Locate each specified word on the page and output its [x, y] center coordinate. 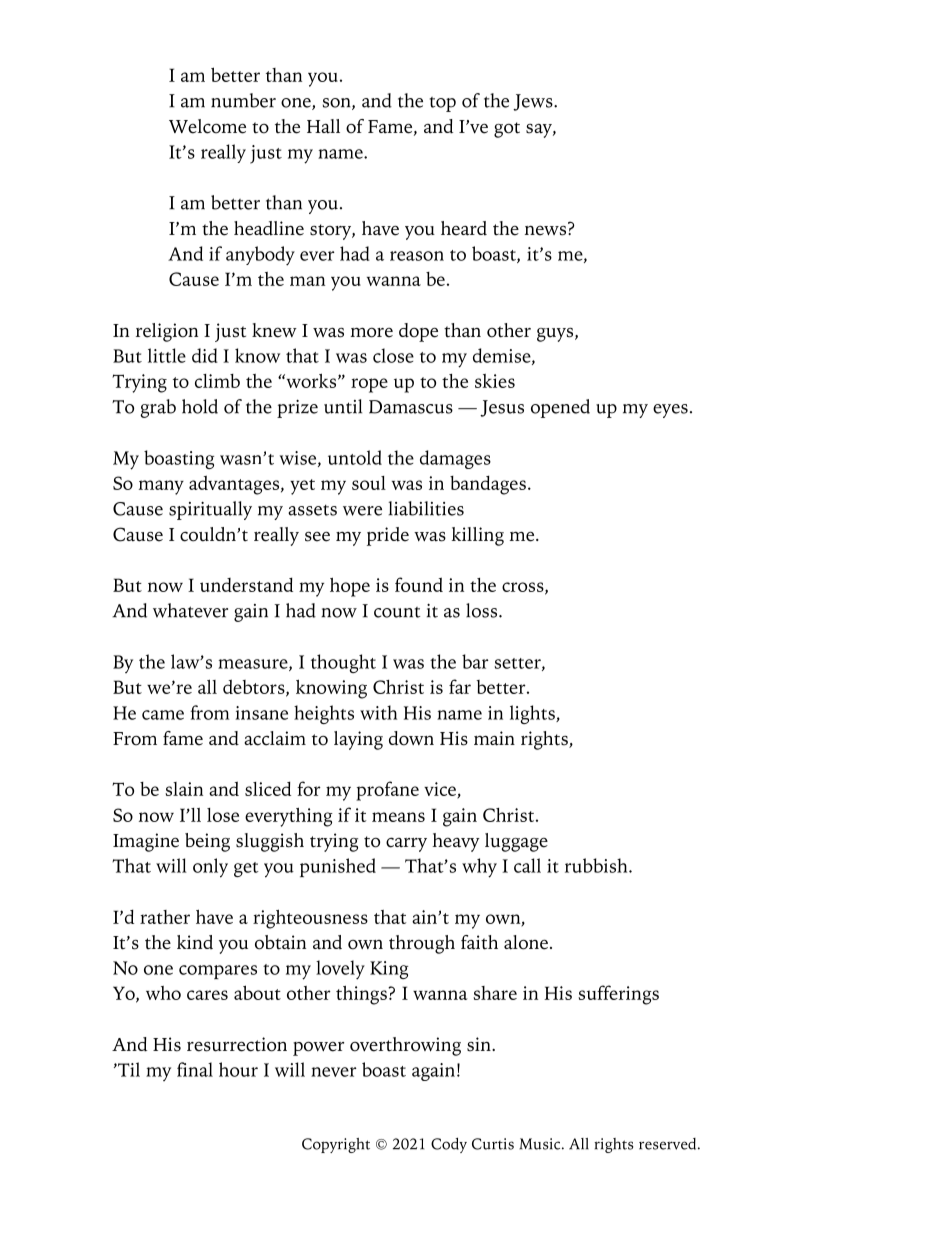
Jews [534, 102]
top [443, 104]
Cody [449, 1145]
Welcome [207, 126]
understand [246, 584]
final [195, 1069]
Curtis [493, 1144]
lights [533, 714]
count [397, 612]
